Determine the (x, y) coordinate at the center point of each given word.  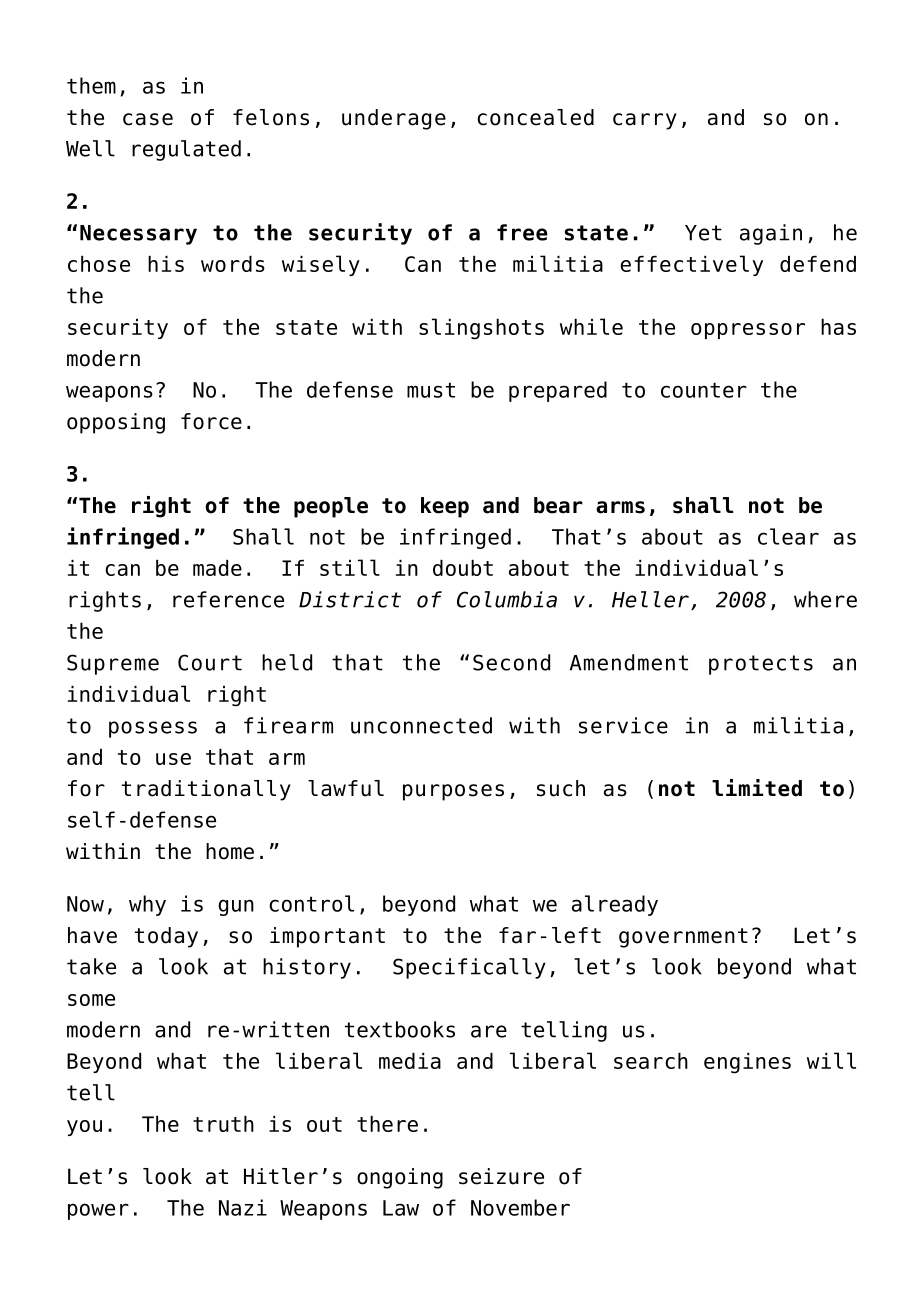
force (211, 421)
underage (394, 119)
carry (645, 121)
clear (788, 536)
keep (445, 507)
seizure (501, 1176)
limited (757, 788)
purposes (453, 792)
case (148, 119)
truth (223, 1124)
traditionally (206, 790)
